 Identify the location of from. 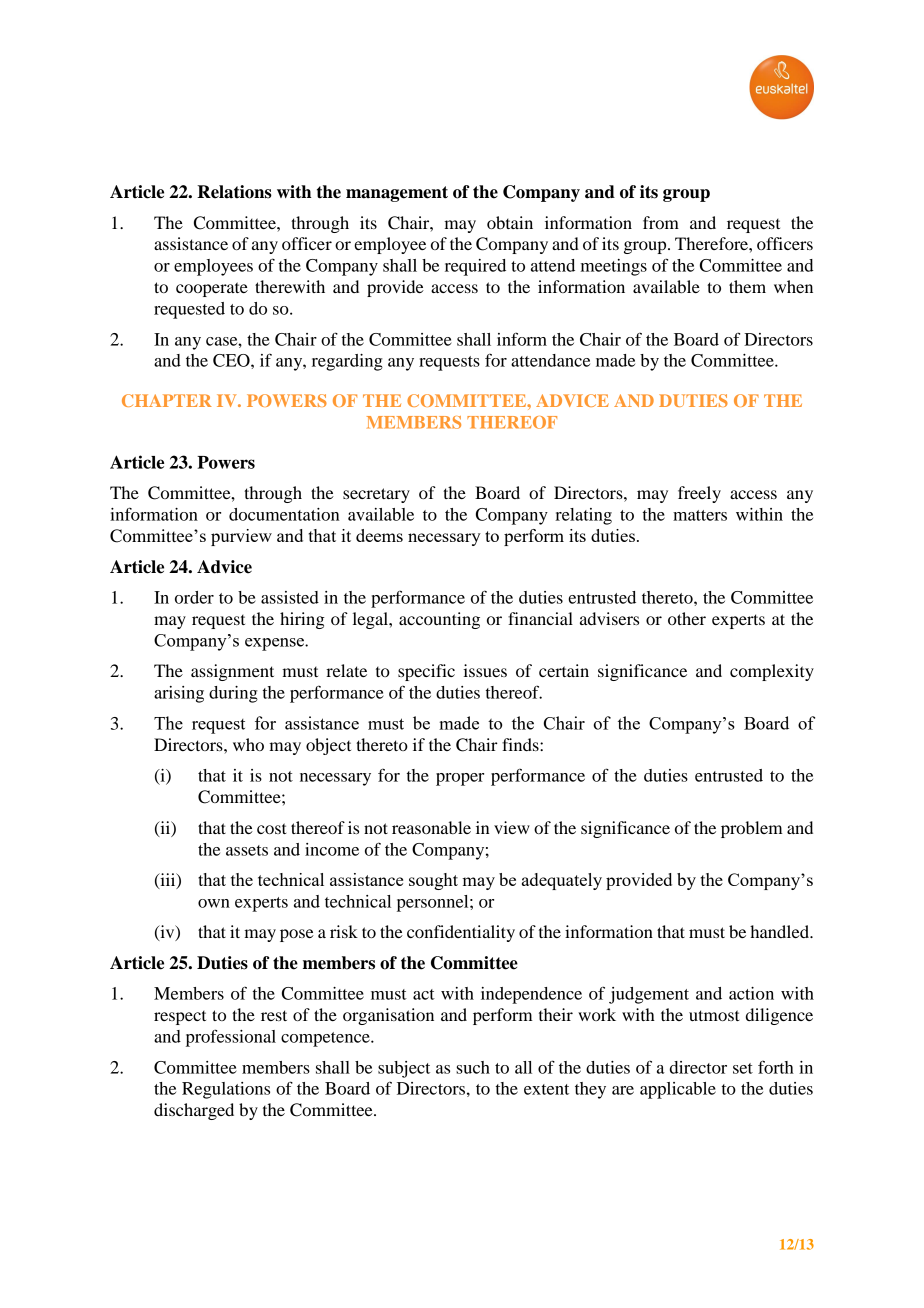
(661, 222).
